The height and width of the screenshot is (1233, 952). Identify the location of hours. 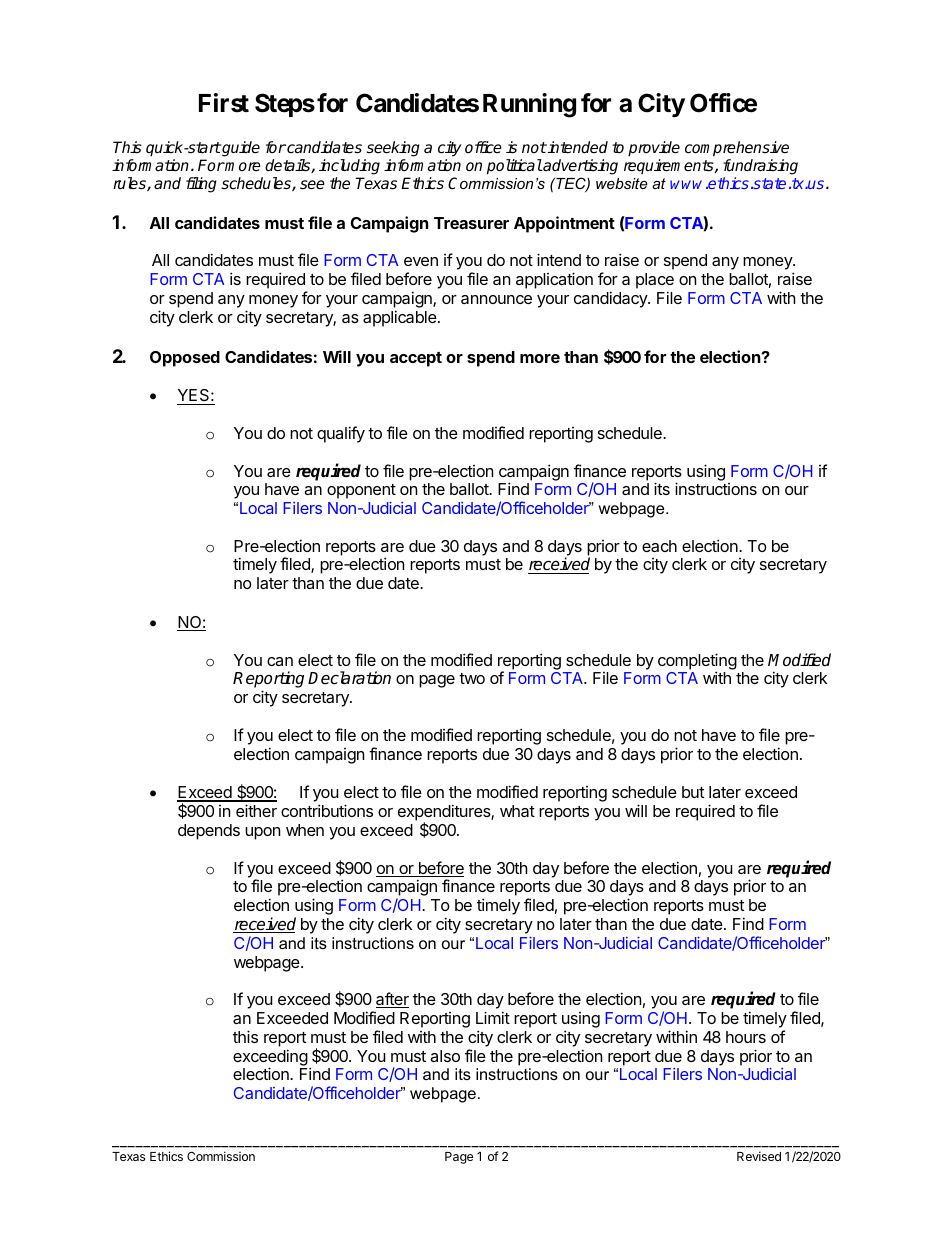
(746, 1037).
